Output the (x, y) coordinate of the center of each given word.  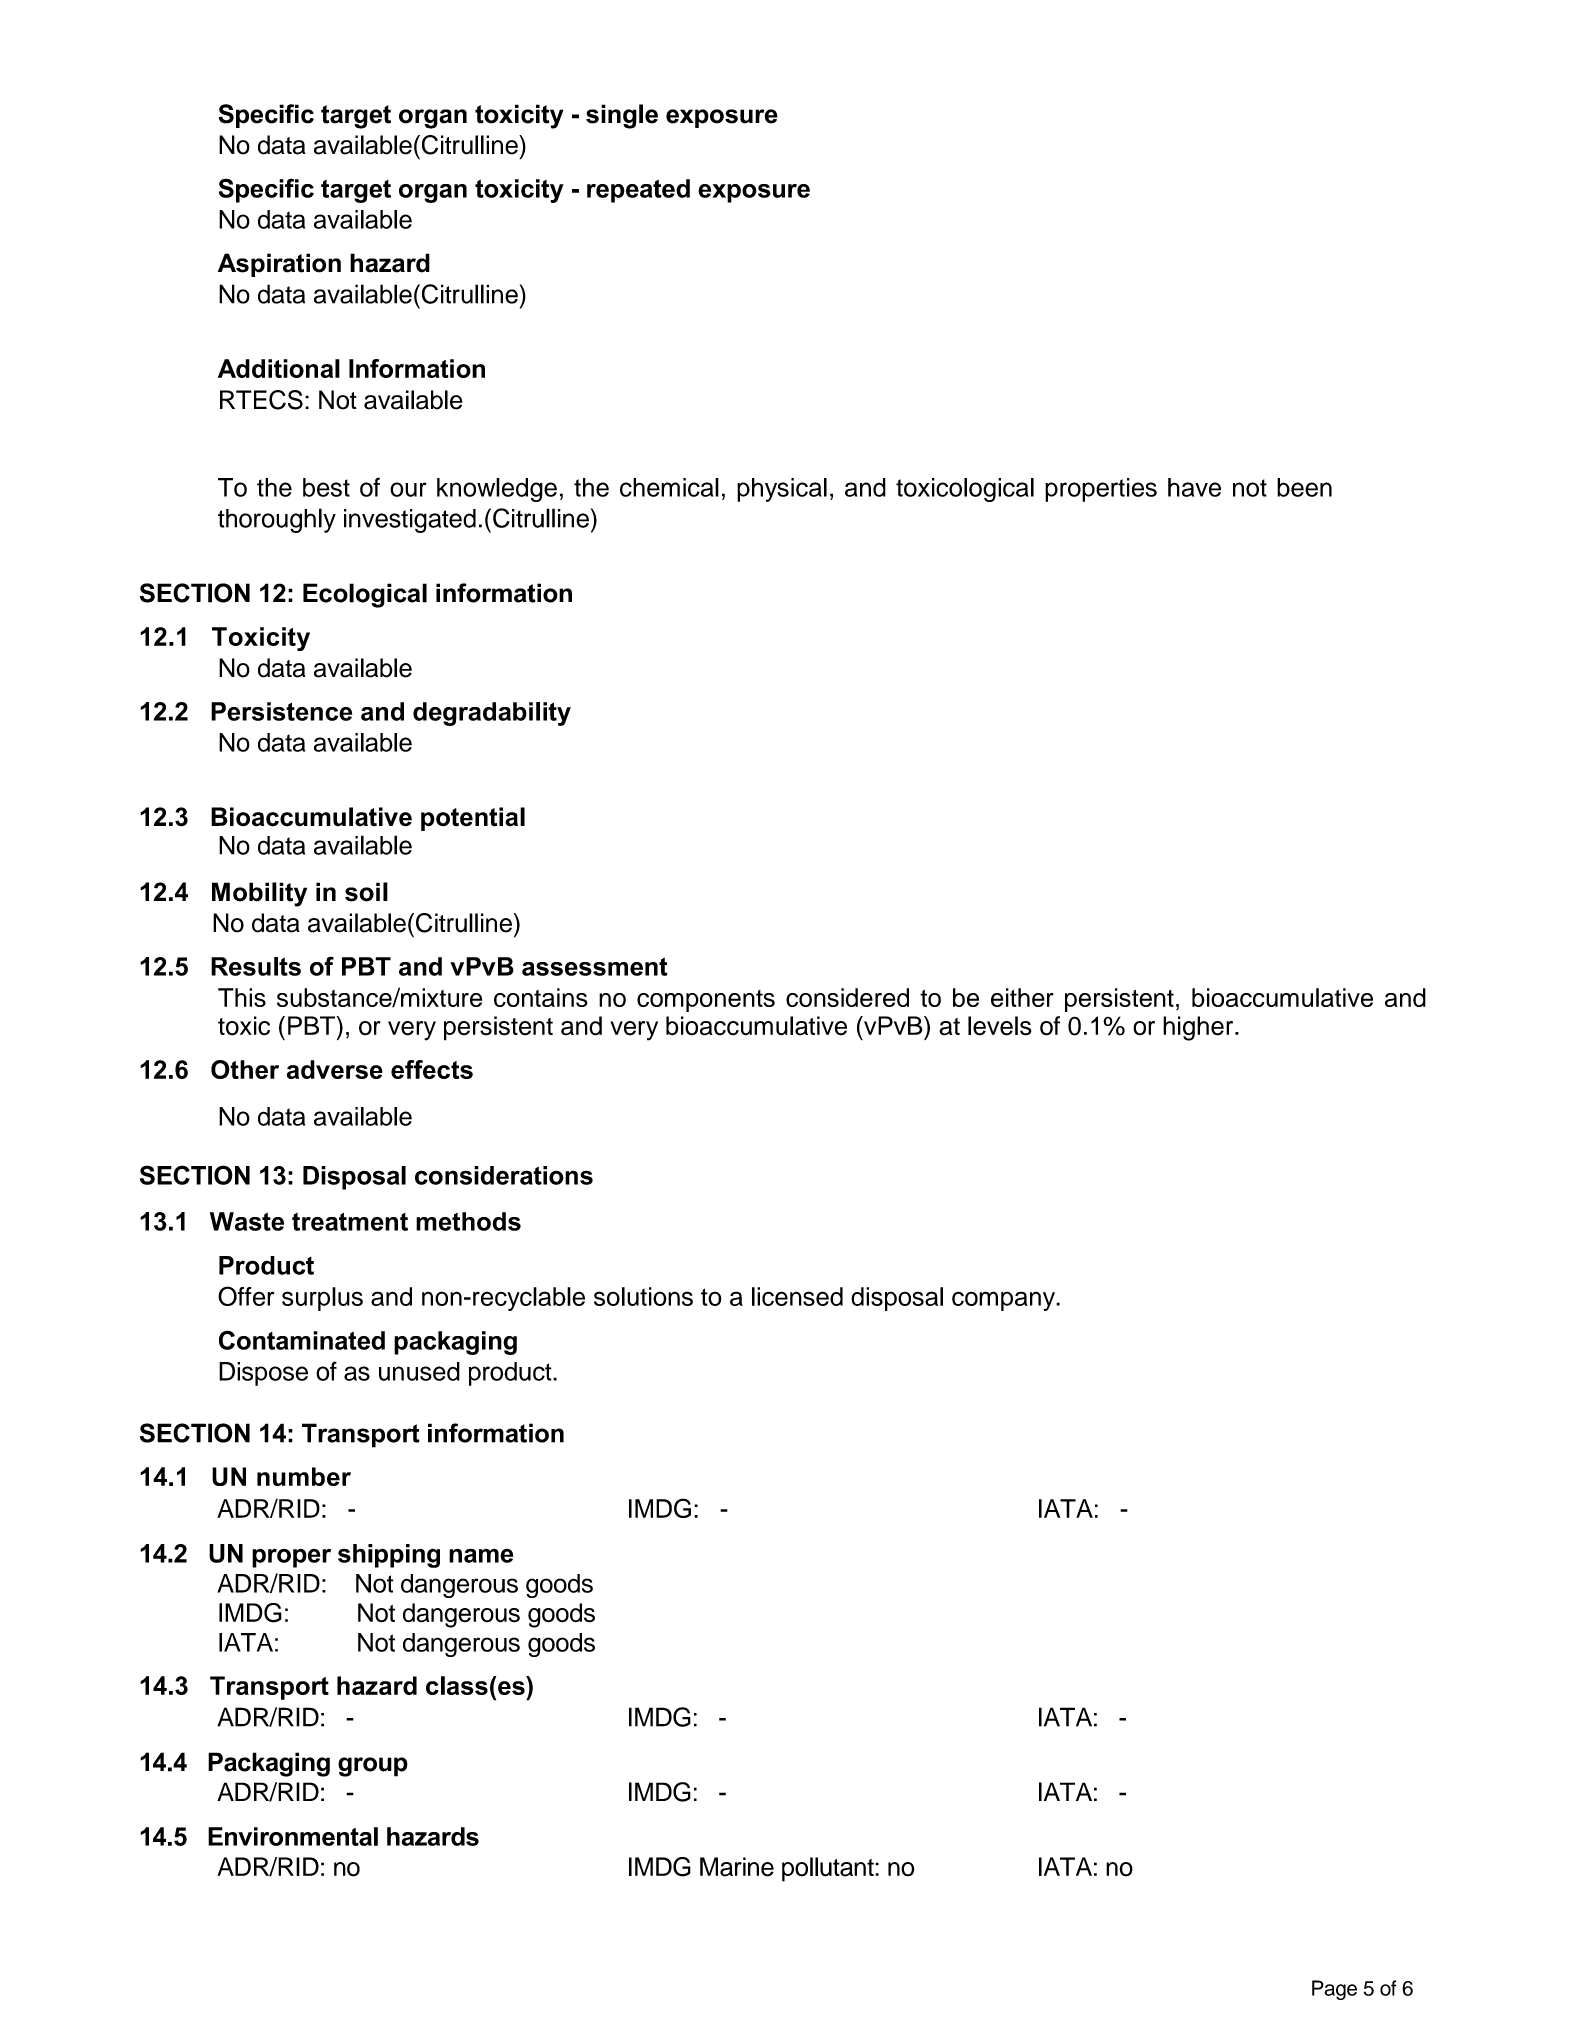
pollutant (829, 1869)
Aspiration (279, 265)
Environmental (293, 1836)
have (1194, 487)
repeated (638, 191)
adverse (335, 1069)
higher (1199, 1028)
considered (847, 997)
